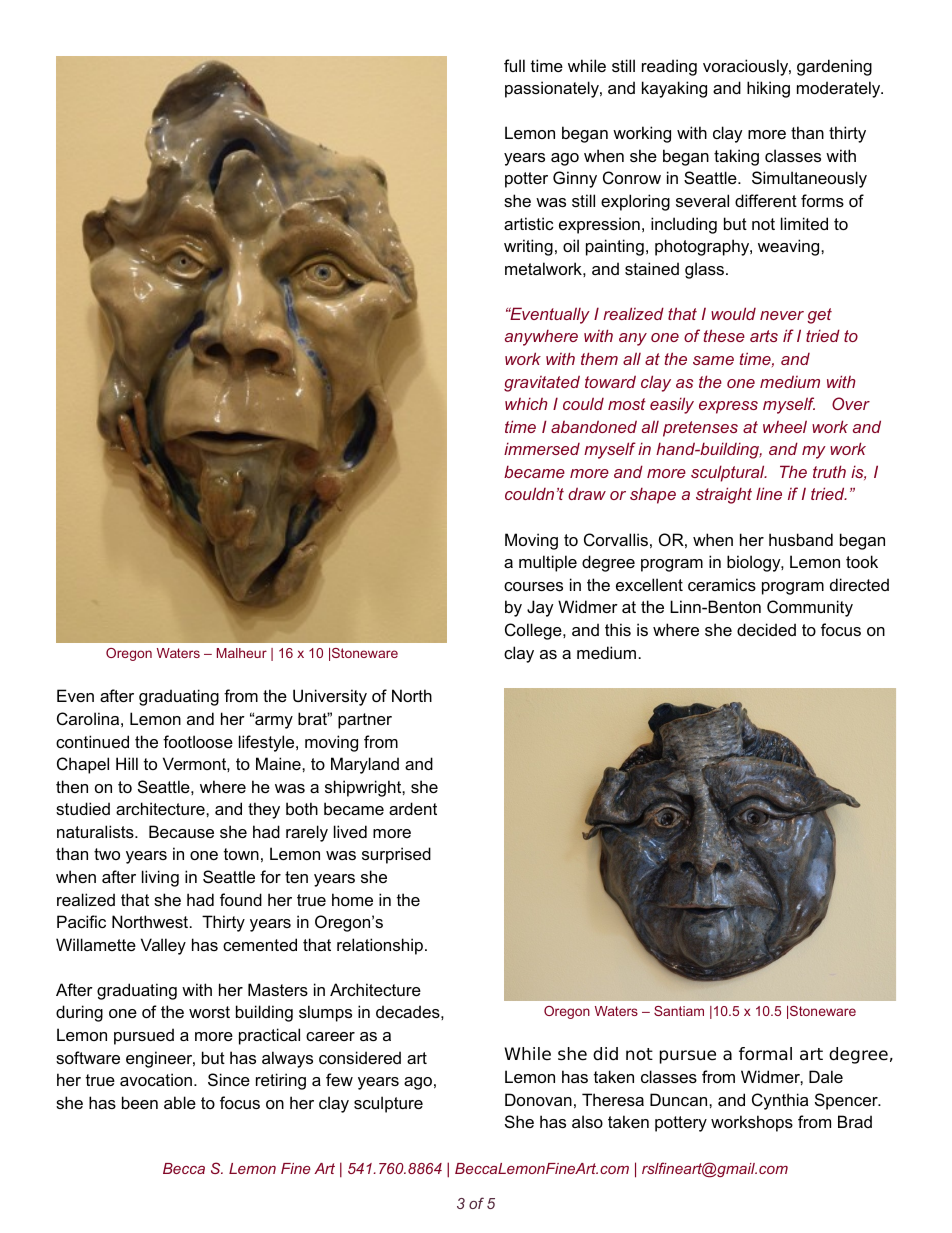 Image resolution: width=952 pixels, height=1233 pixels. What do you see at coordinates (533, 586) in the document?
I see `courses` at bounding box center [533, 586].
